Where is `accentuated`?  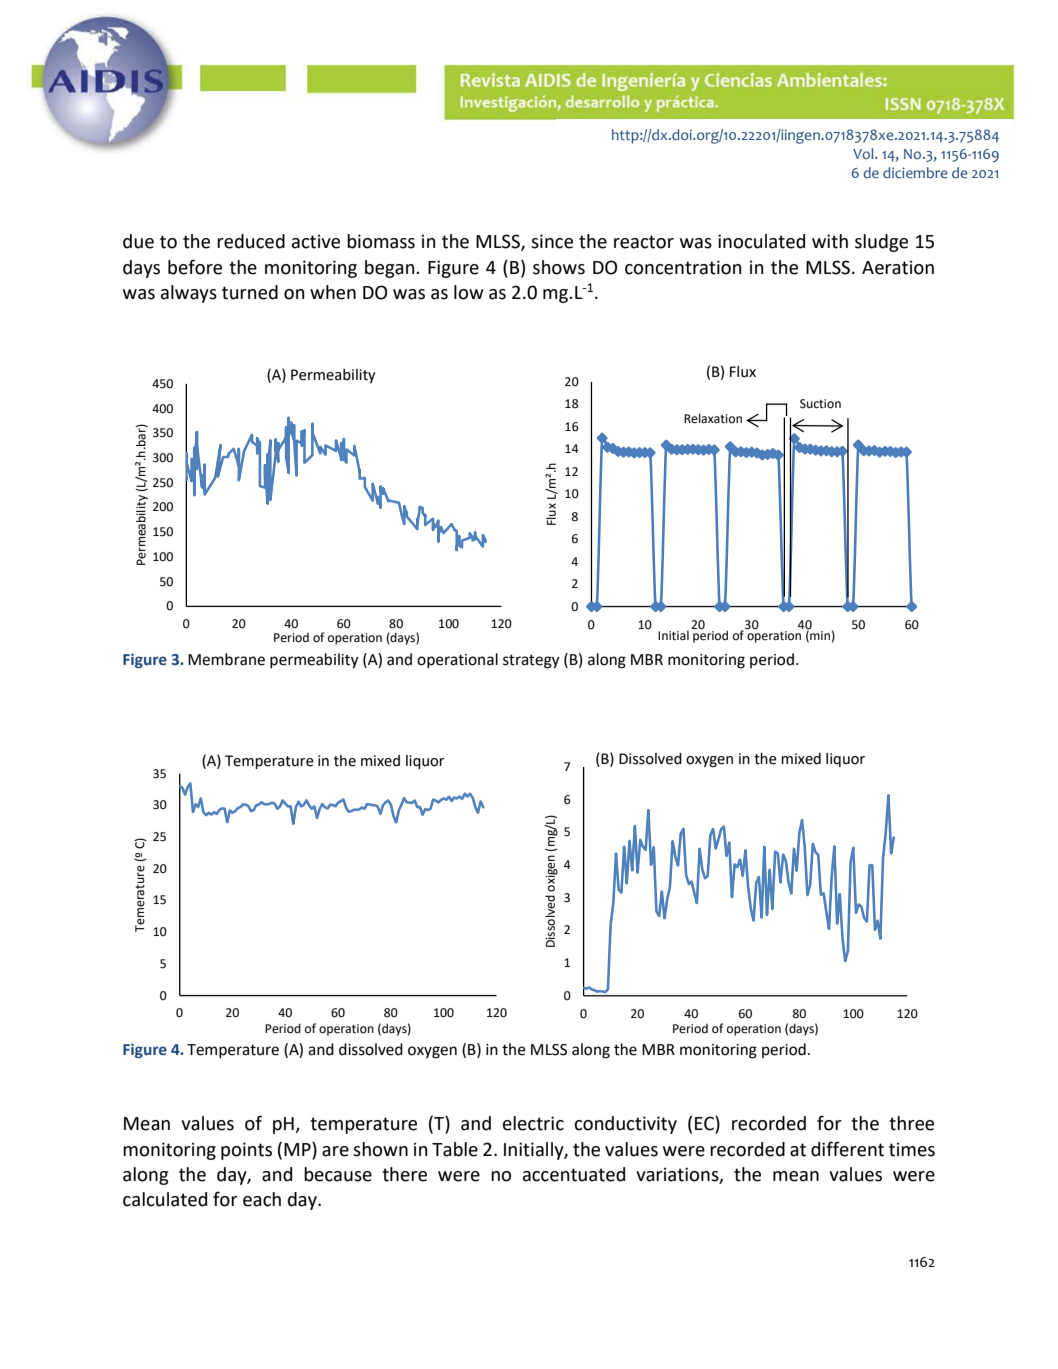
accentuated is located at coordinates (574, 1174).
